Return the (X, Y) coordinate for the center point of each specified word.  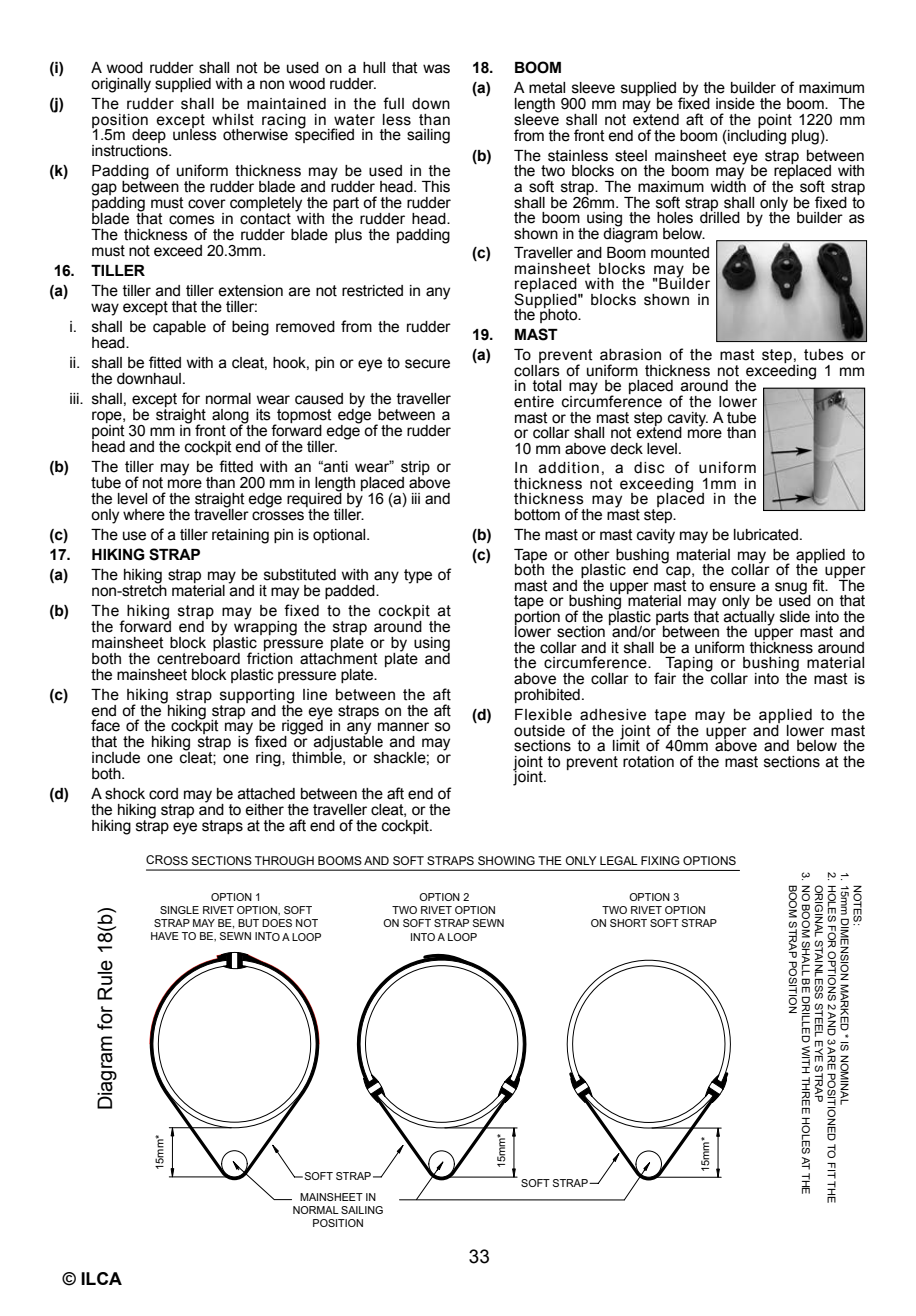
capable (179, 328)
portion (537, 617)
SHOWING (506, 860)
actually (749, 617)
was (436, 69)
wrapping (265, 627)
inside (735, 104)
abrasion (630, 355)
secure (427, 364)
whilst (233, 120)
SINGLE (179, 910)
